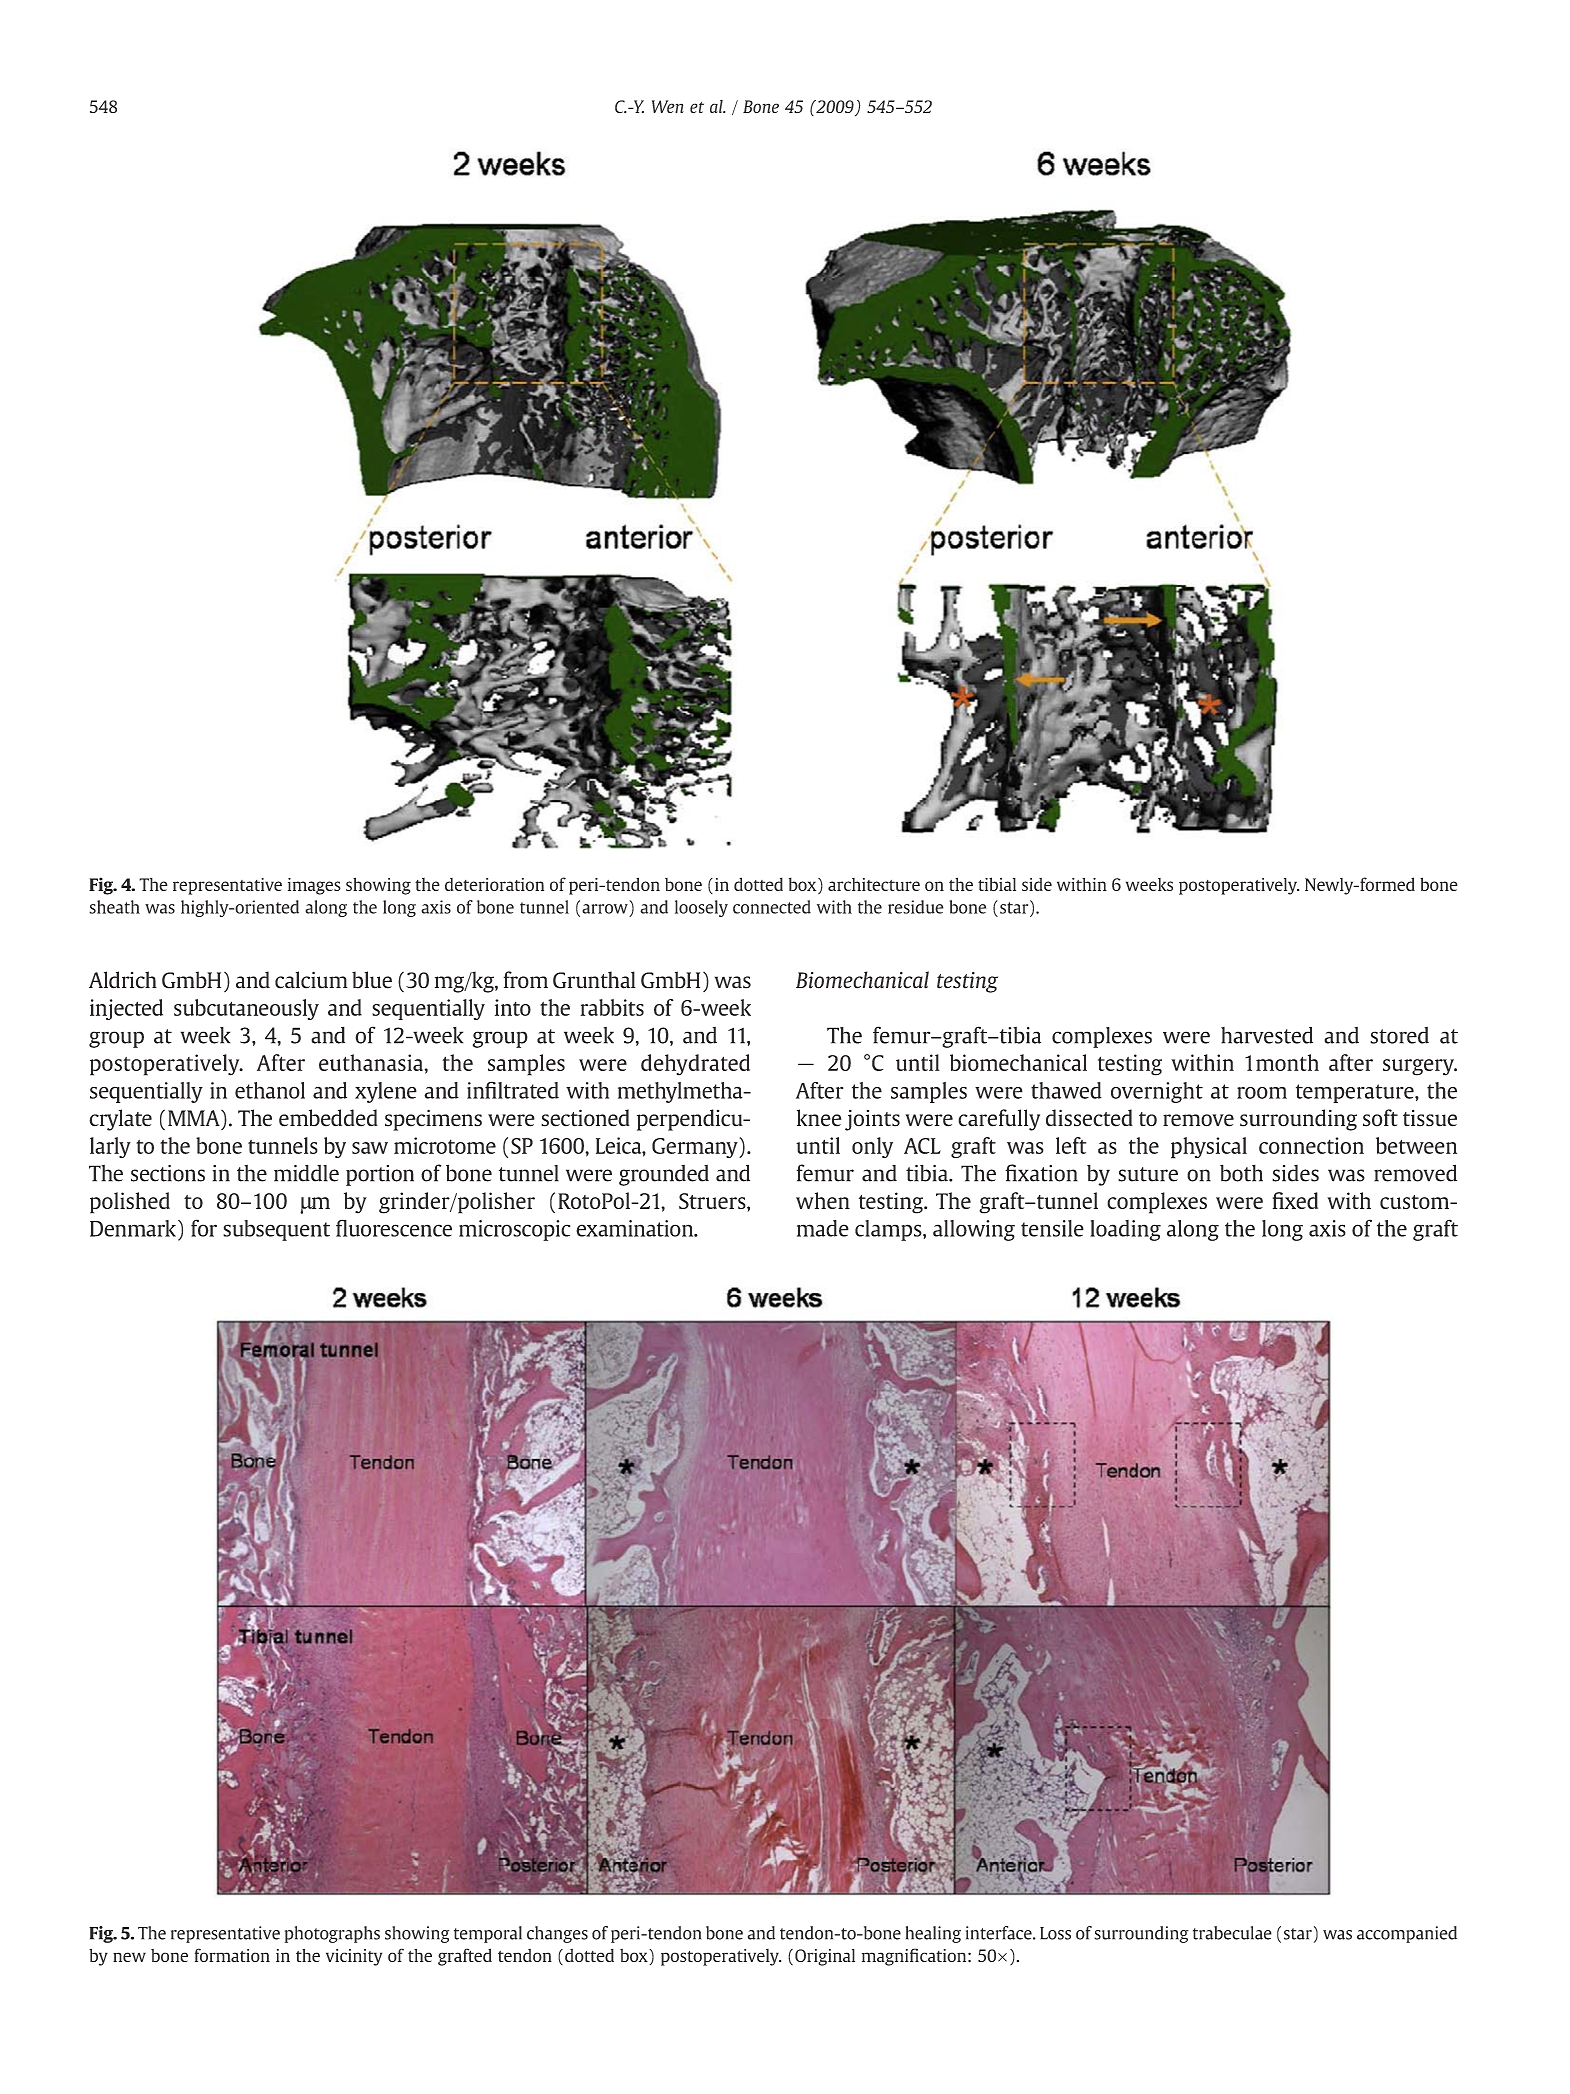 The width and height of the image is (1570, 2094). Describe the element at coordinates (1267, 1035) in the image. I see `harvested` at that location.
